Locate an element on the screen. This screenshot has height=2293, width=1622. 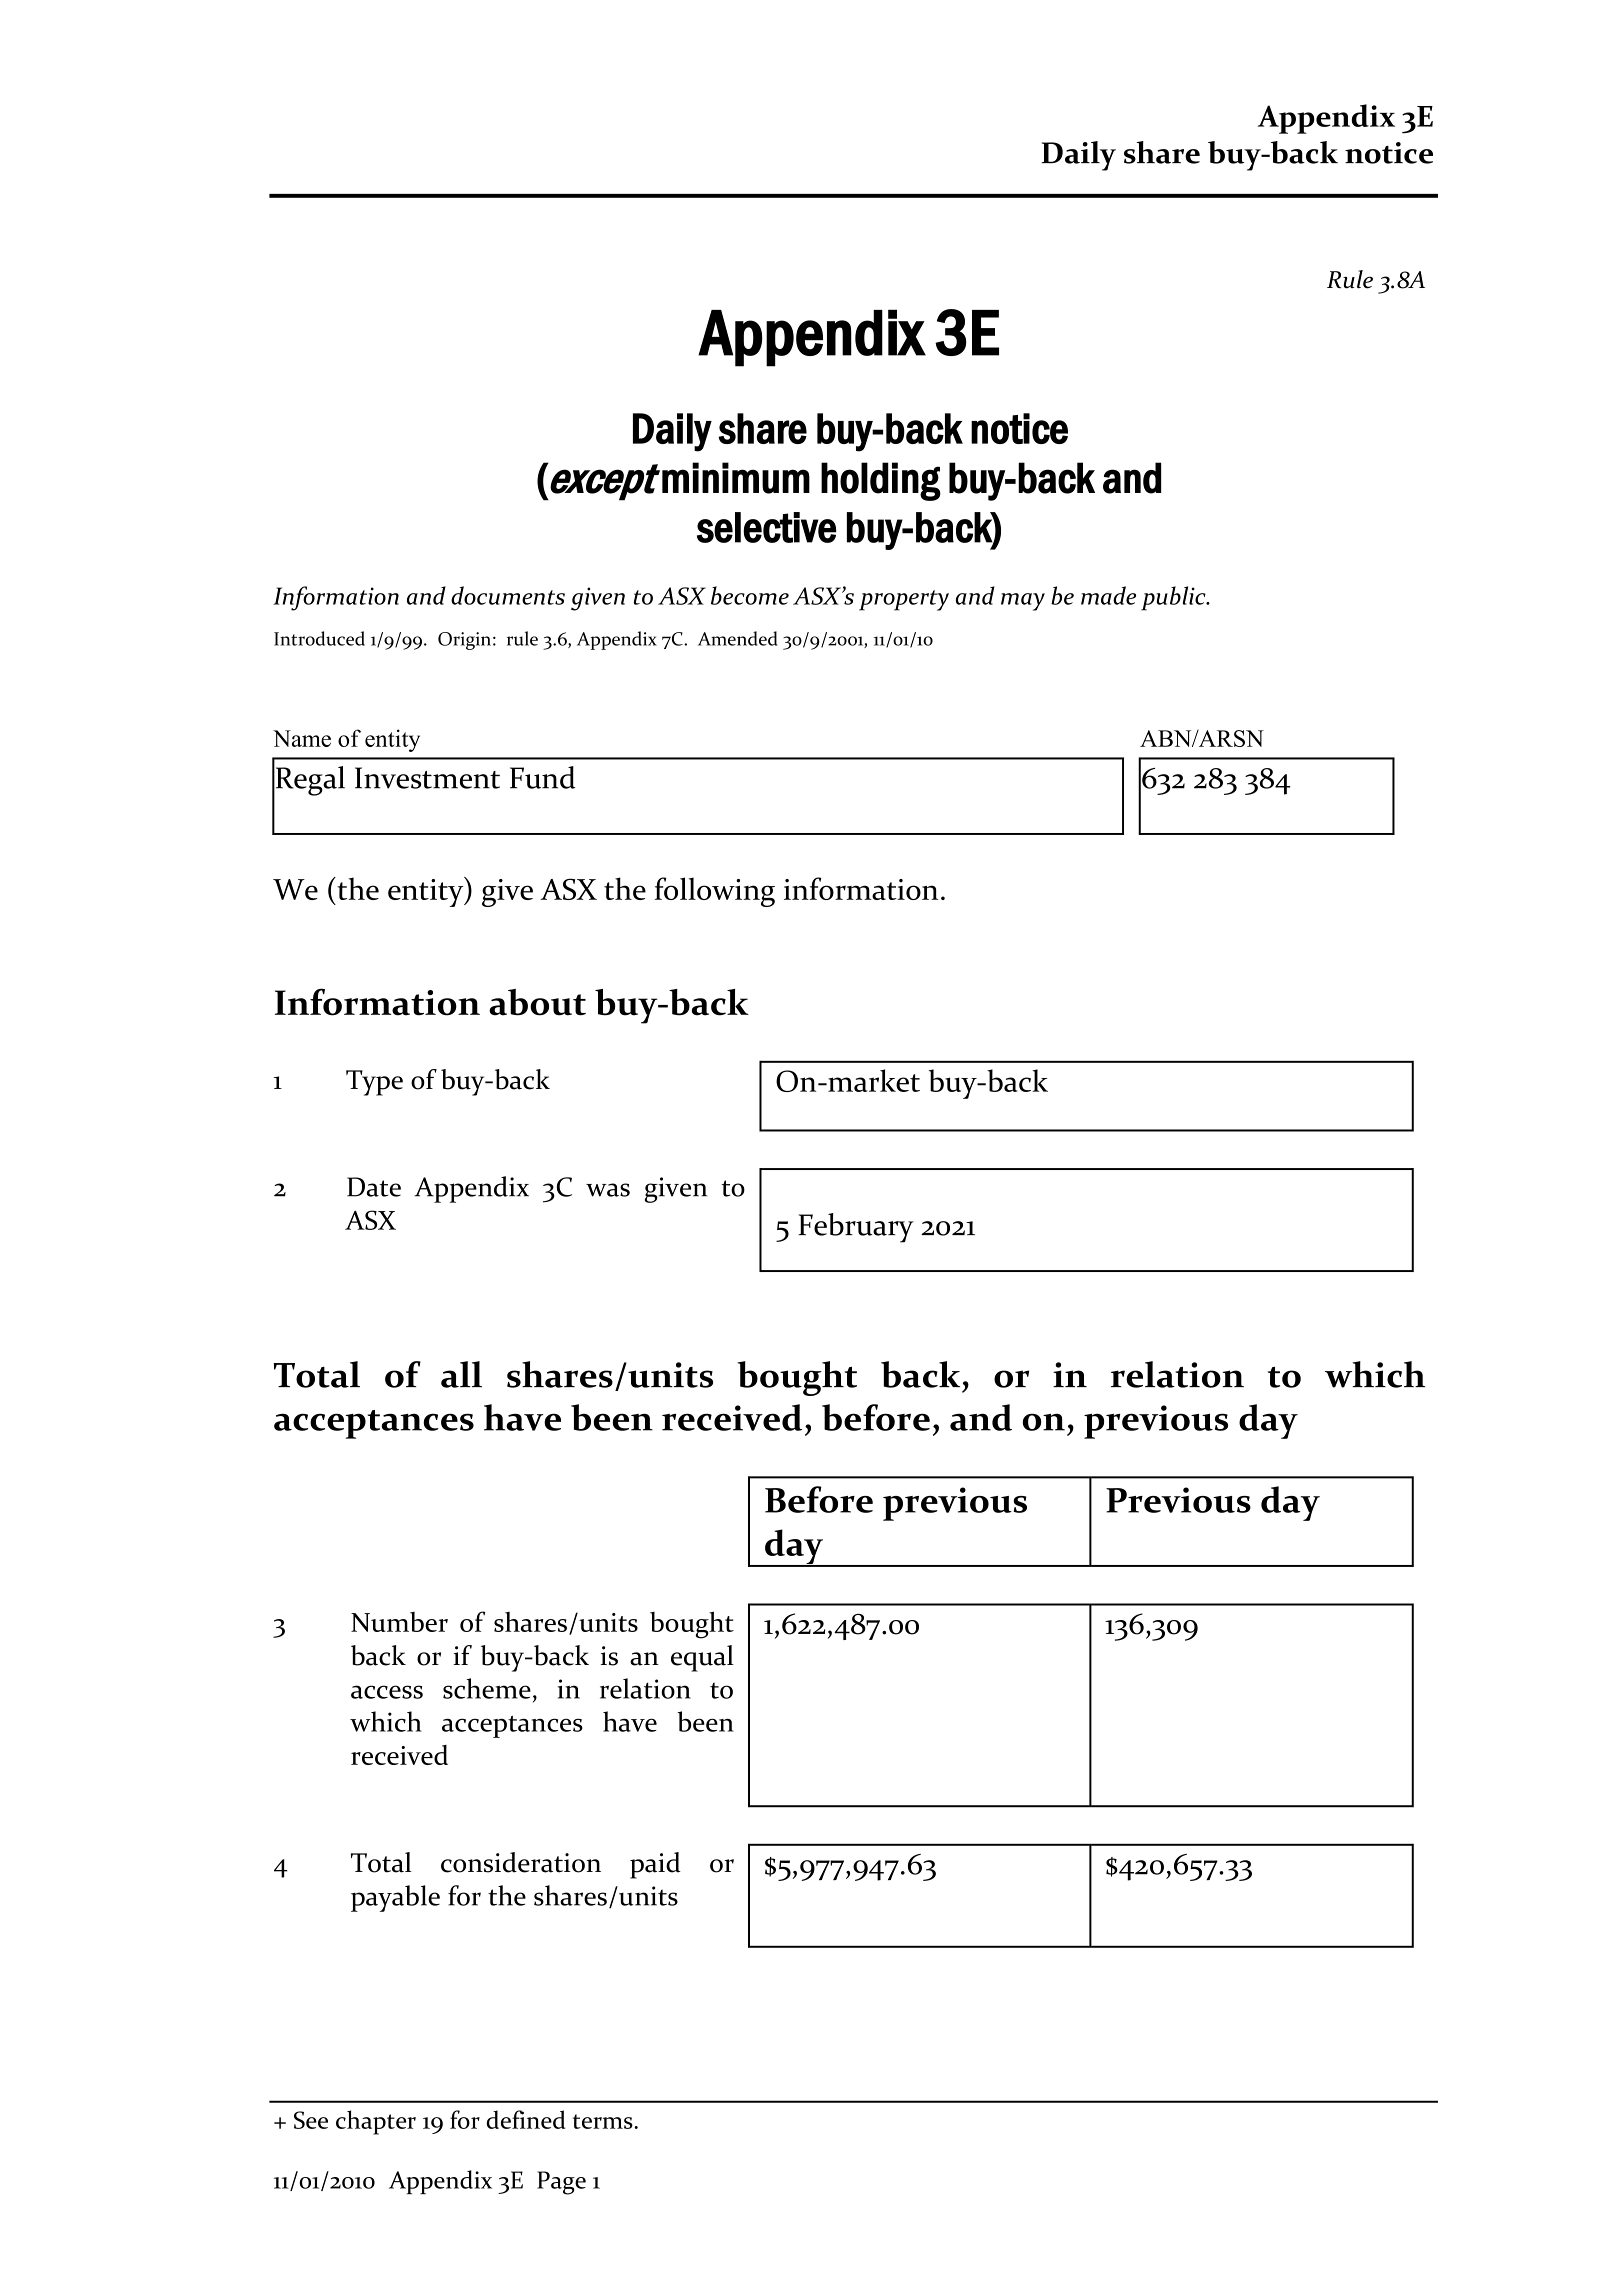
selective is located at coordinates (767, 527).
